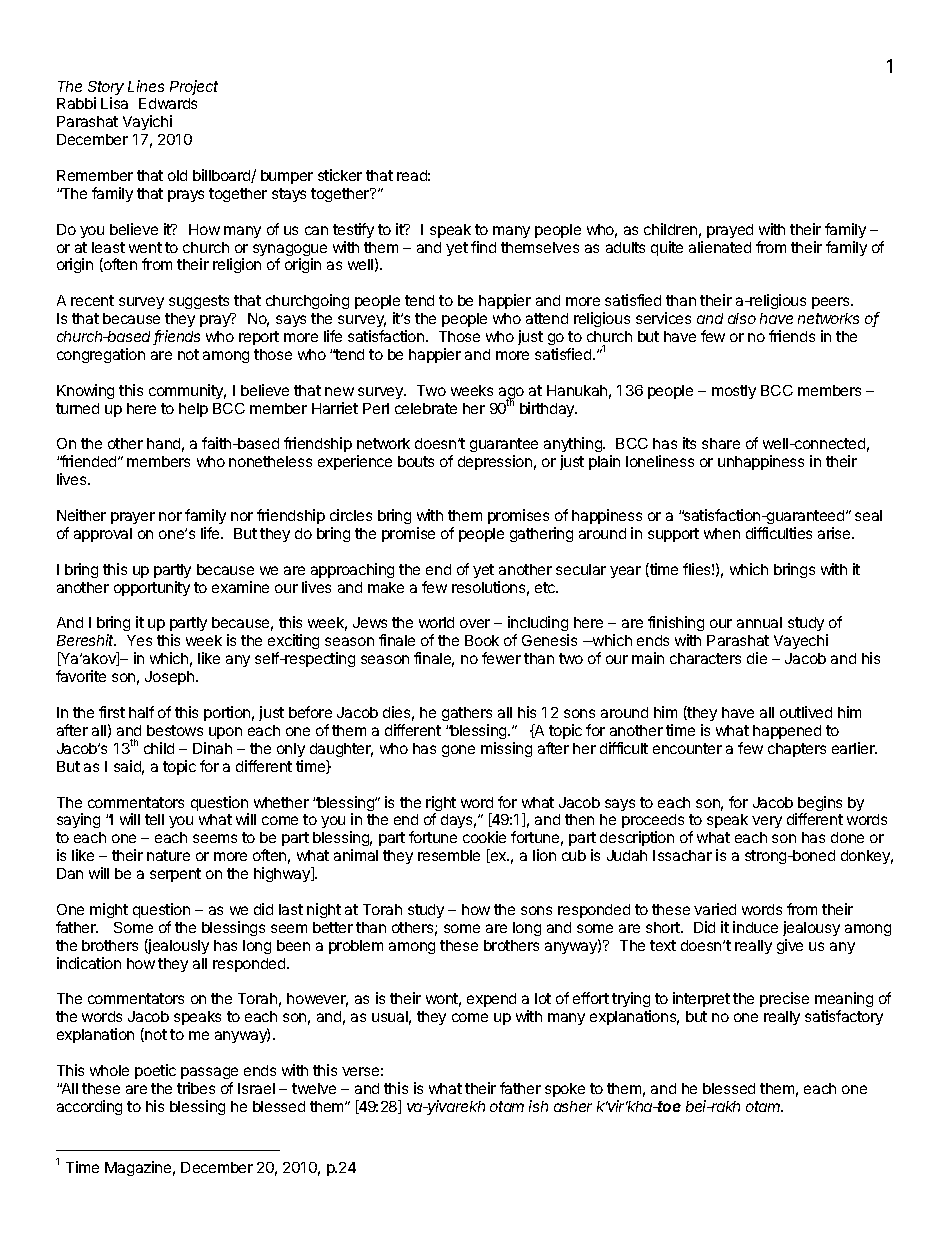 The height and width of the screenshot is (1233, 952). I want to click on alienated, so click(720, 247).
